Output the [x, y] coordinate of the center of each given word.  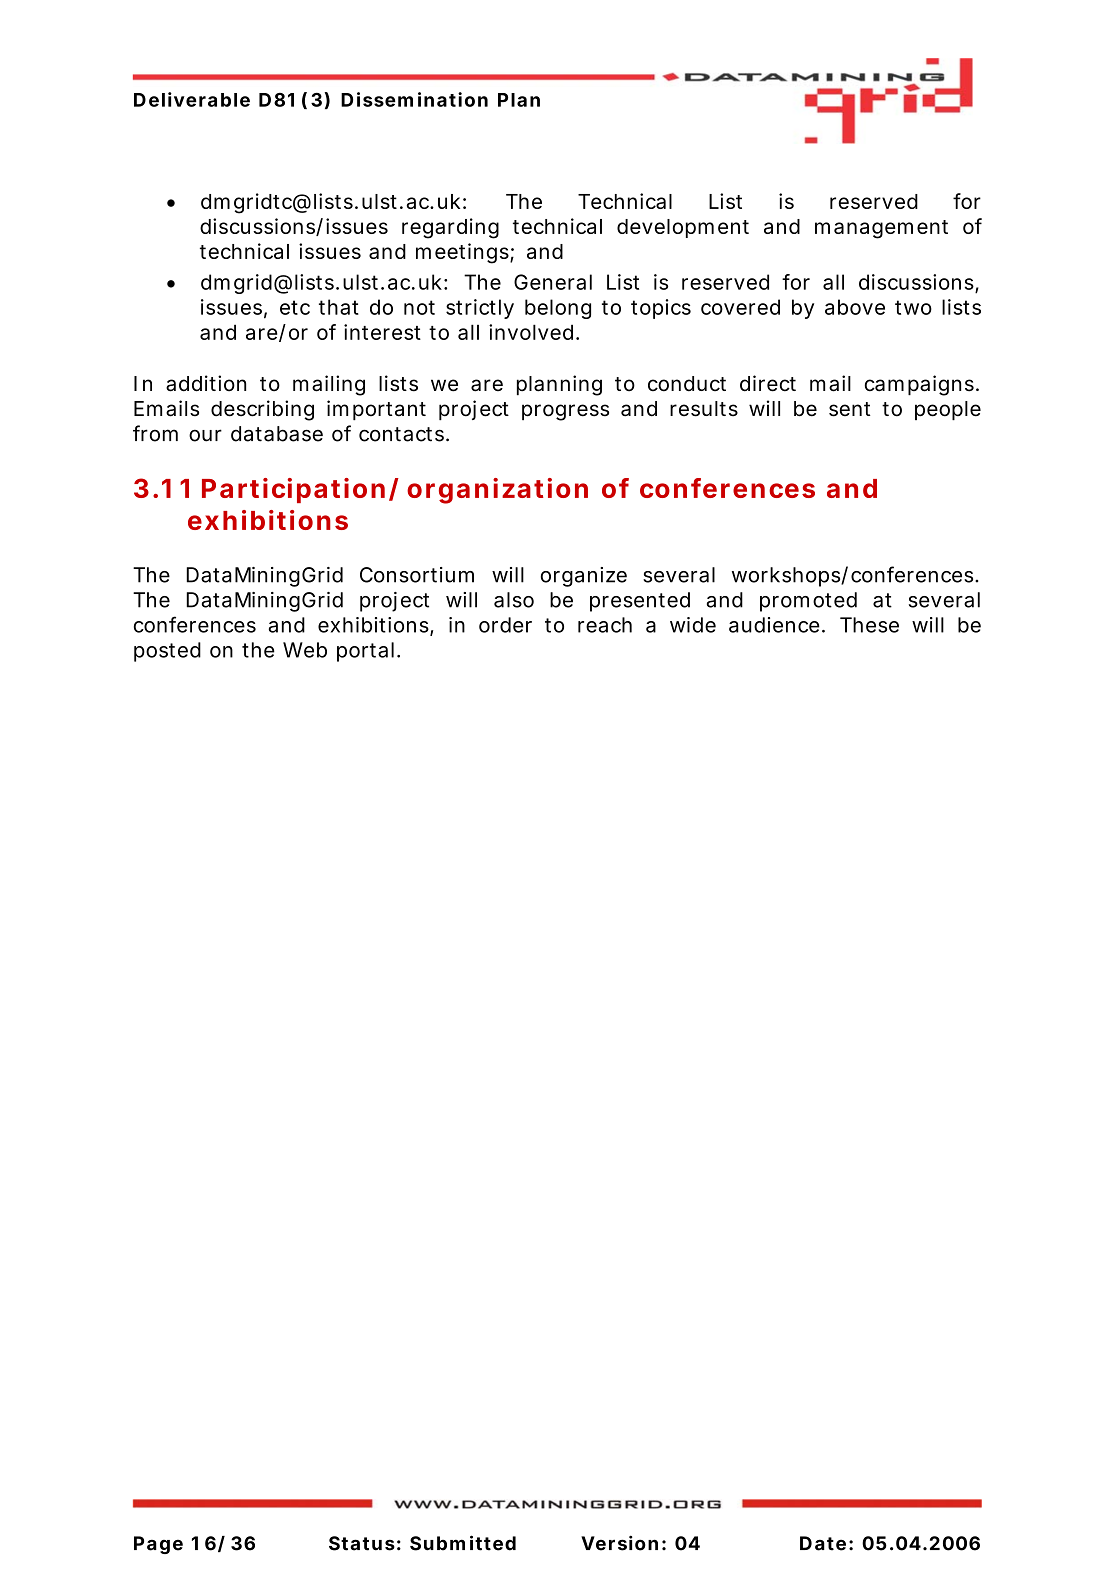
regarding [450, 228]
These [869, 625]
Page [158, 1545]
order [505, 625]
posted [167, 652]
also [514, 600]
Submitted [463, 1543]
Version [619, 1543]
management [881, 229]
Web [305, 650]
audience [776, 625]
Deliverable [192, 99]
